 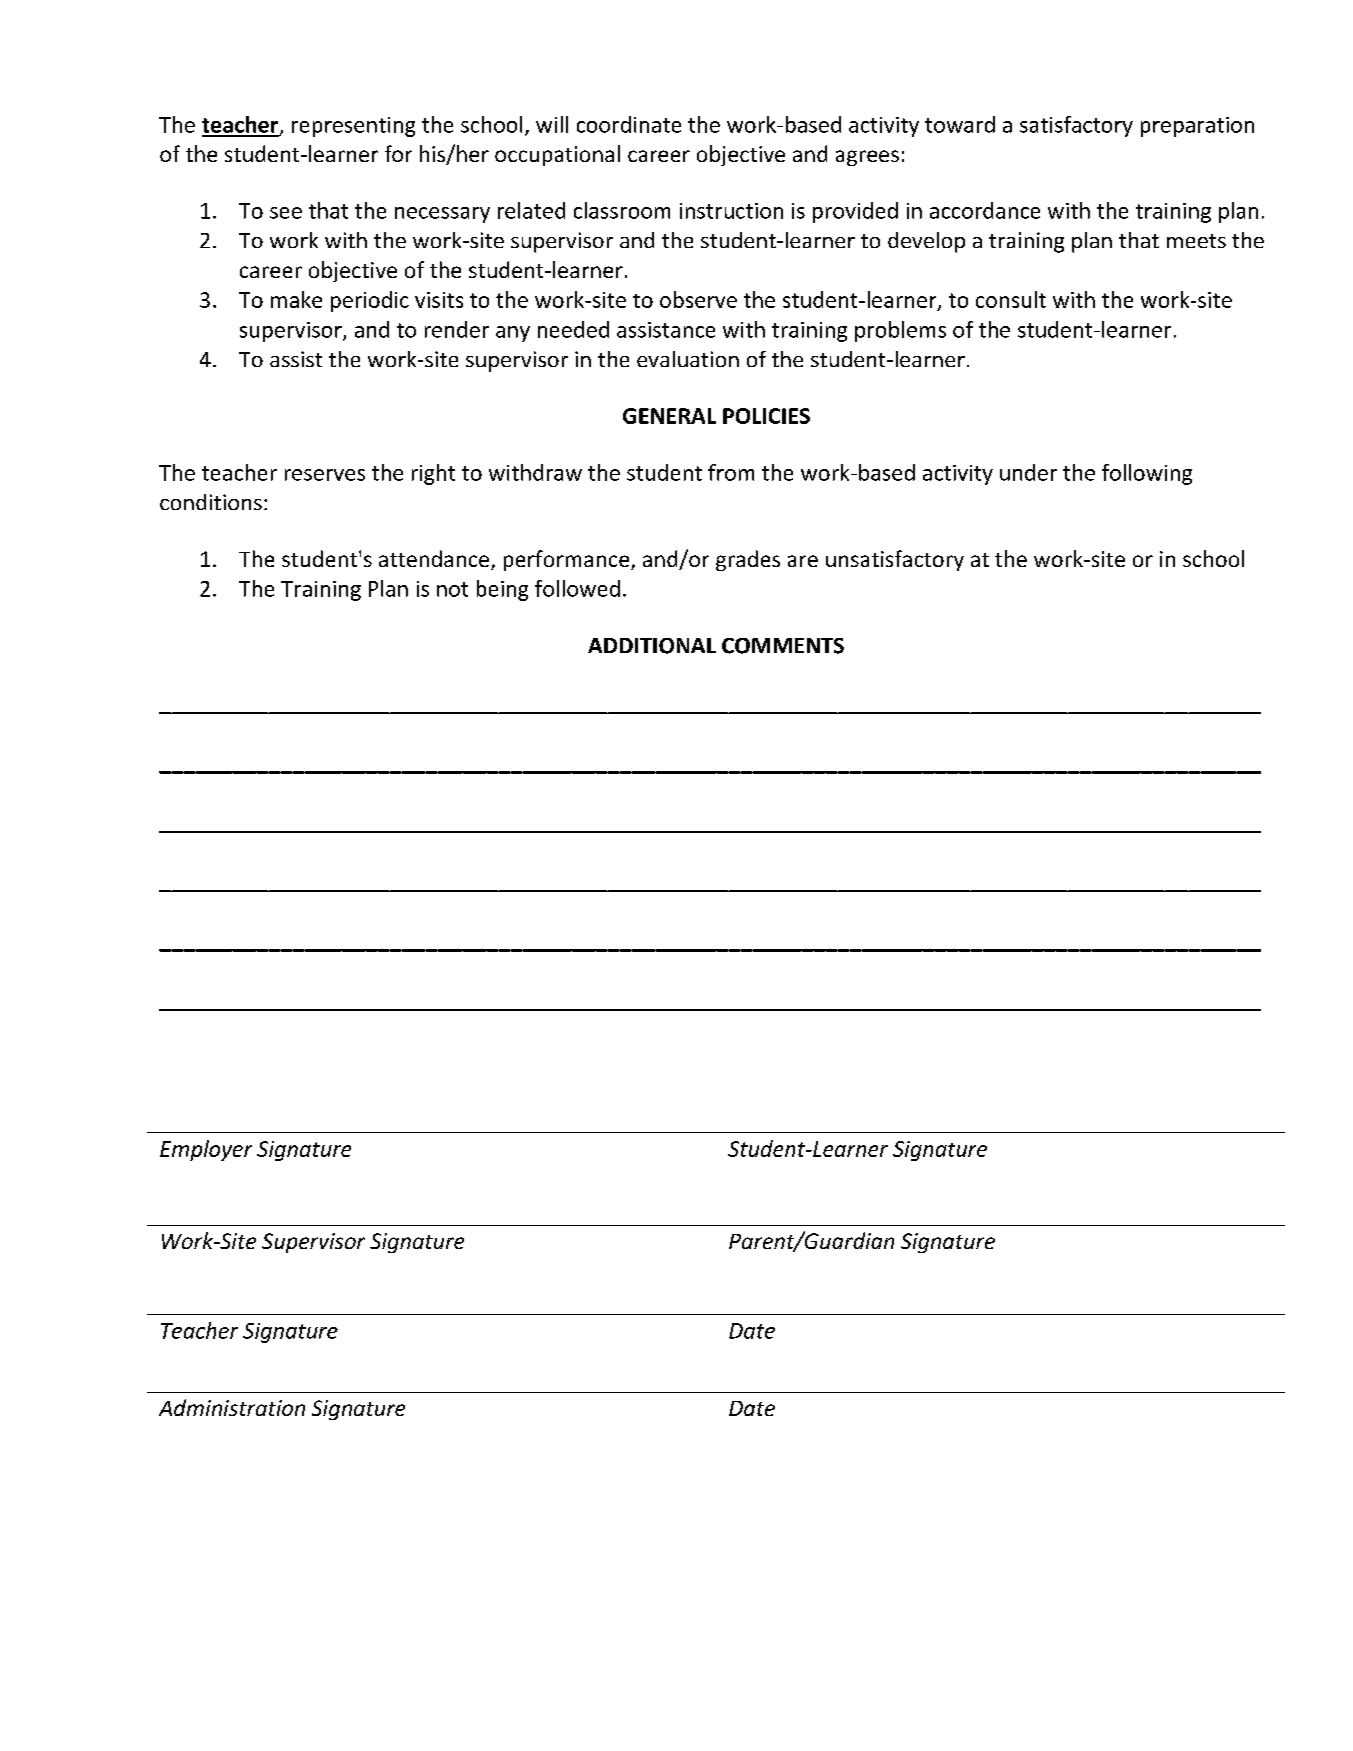 I want to click on attendance, so click(x=435, y=560).
